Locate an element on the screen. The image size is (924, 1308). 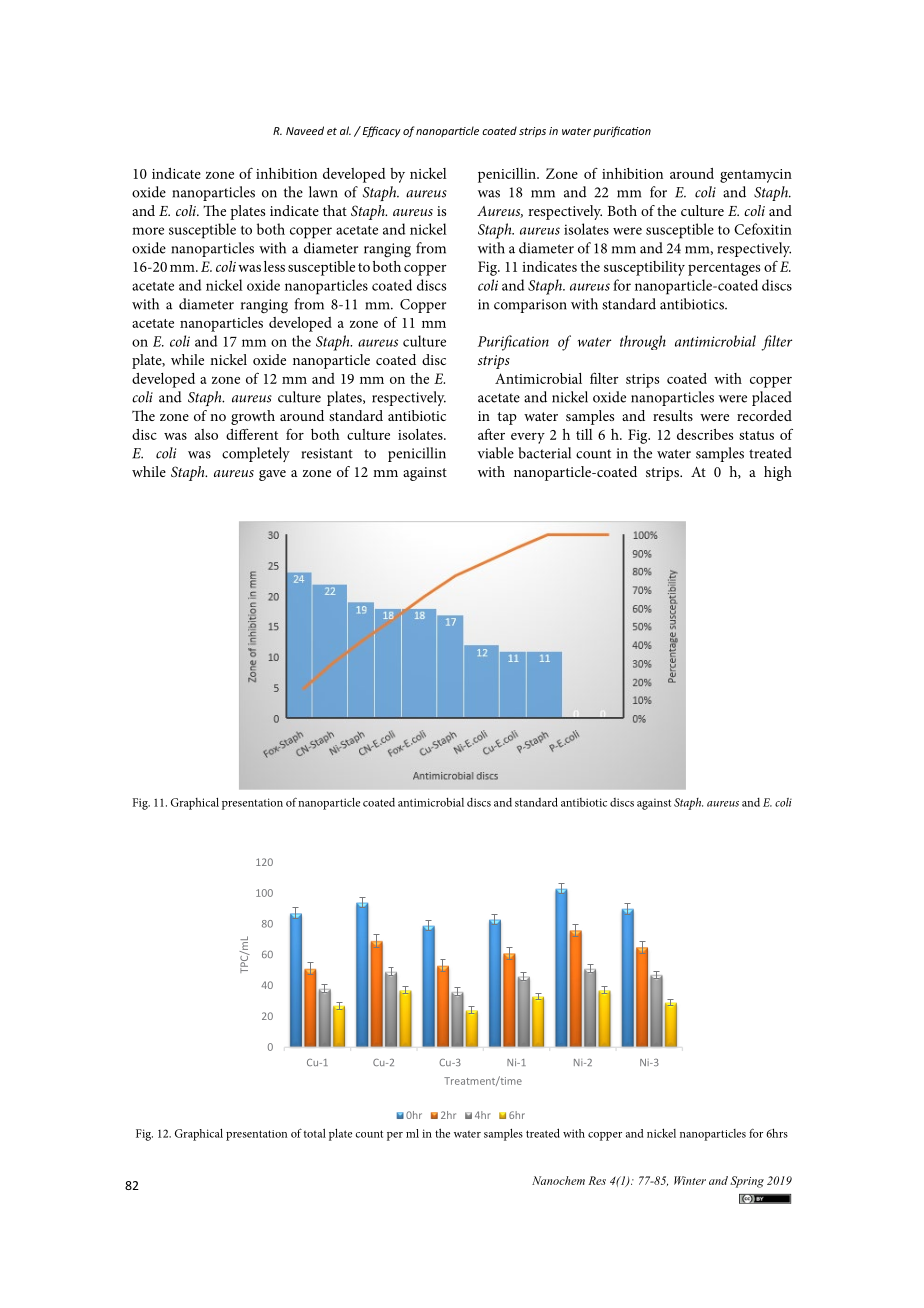
gave is located at coordinates (272, 475).
